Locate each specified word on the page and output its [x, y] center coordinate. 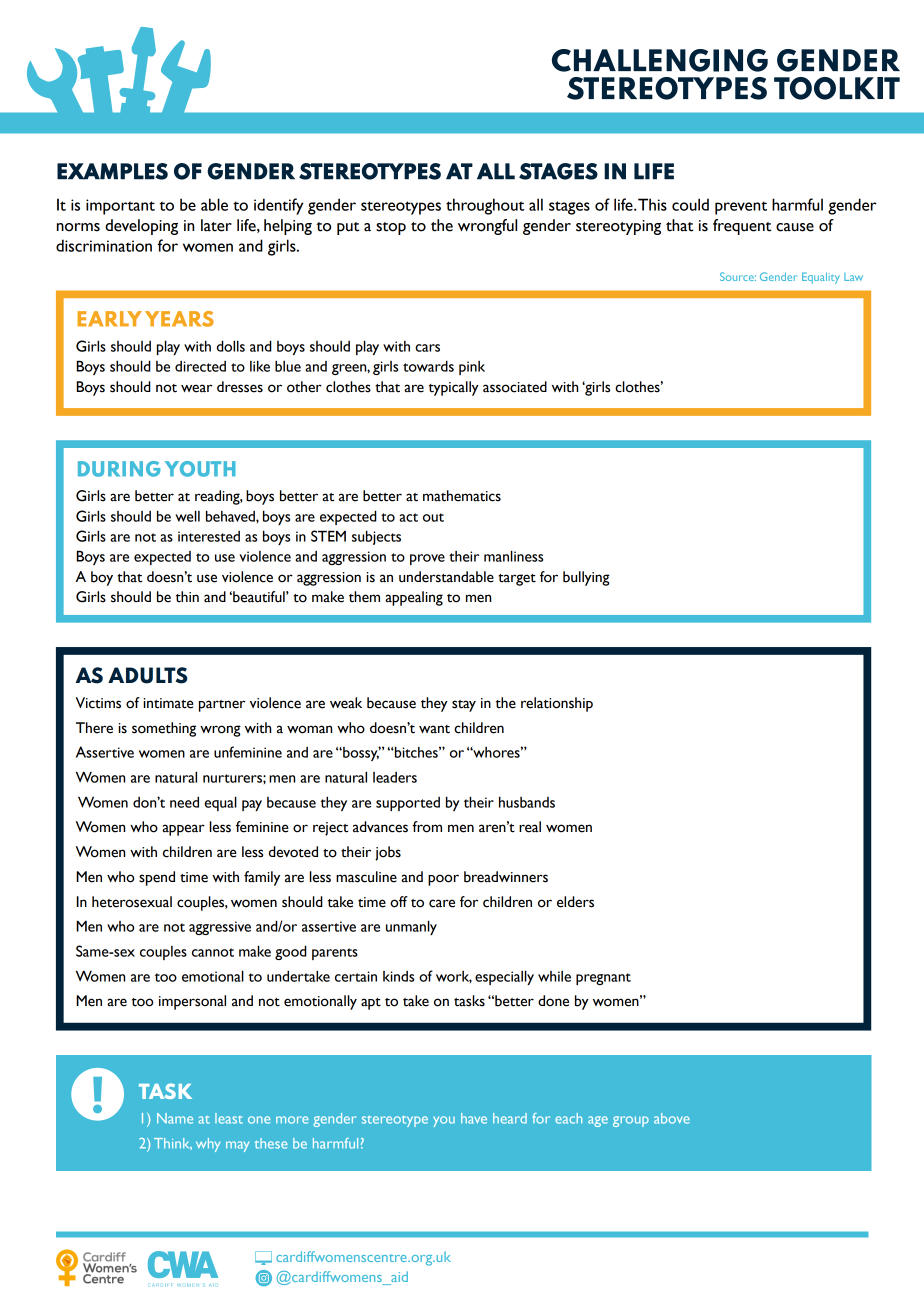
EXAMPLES [112, 171]
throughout [485, 206]
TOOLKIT [837, 88]
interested [209, 536]
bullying [586, 578]
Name [175, 1118]
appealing [414, 598]
